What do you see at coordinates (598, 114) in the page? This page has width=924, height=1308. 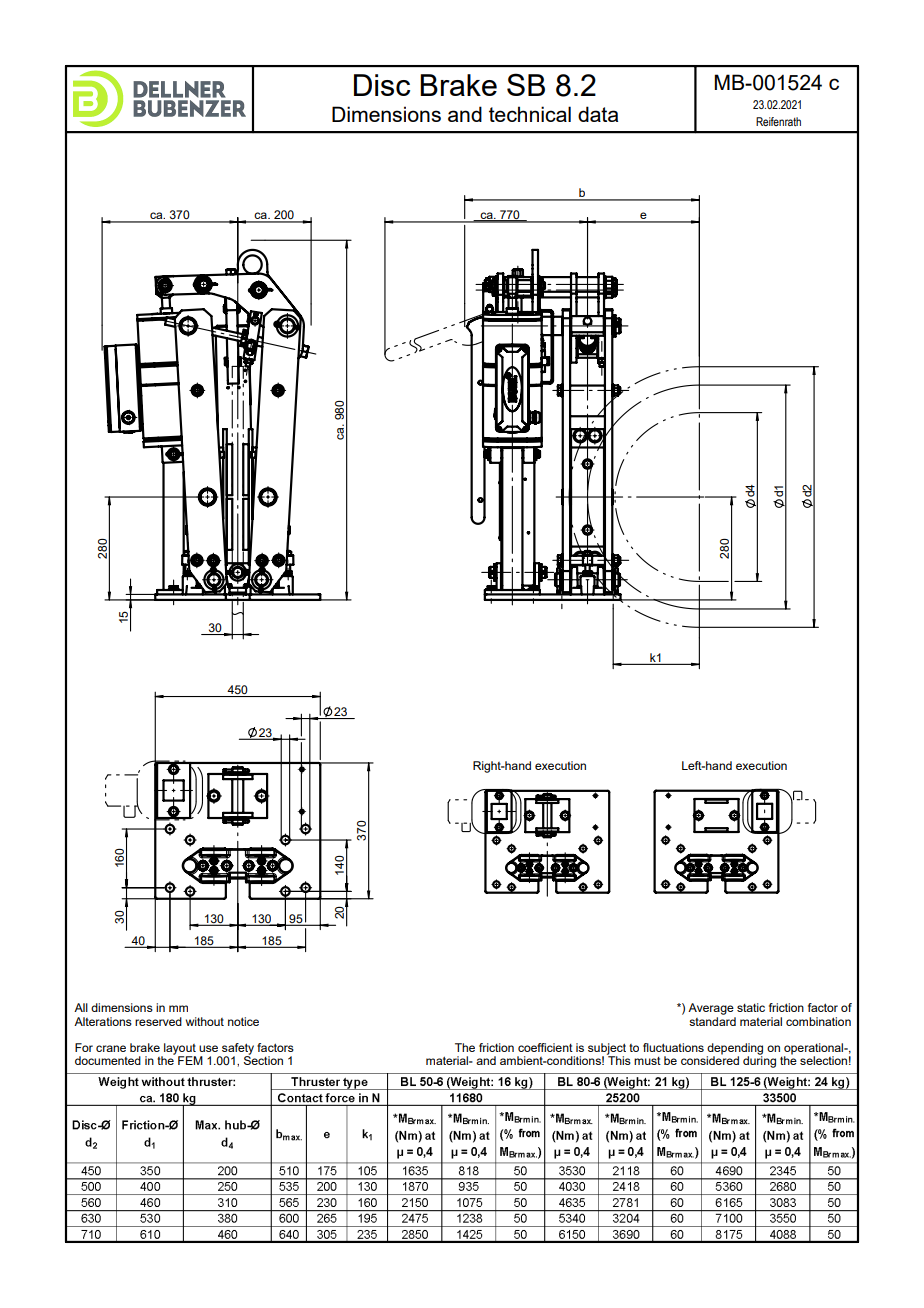 I see `data` at bounding box center [598, 114].
